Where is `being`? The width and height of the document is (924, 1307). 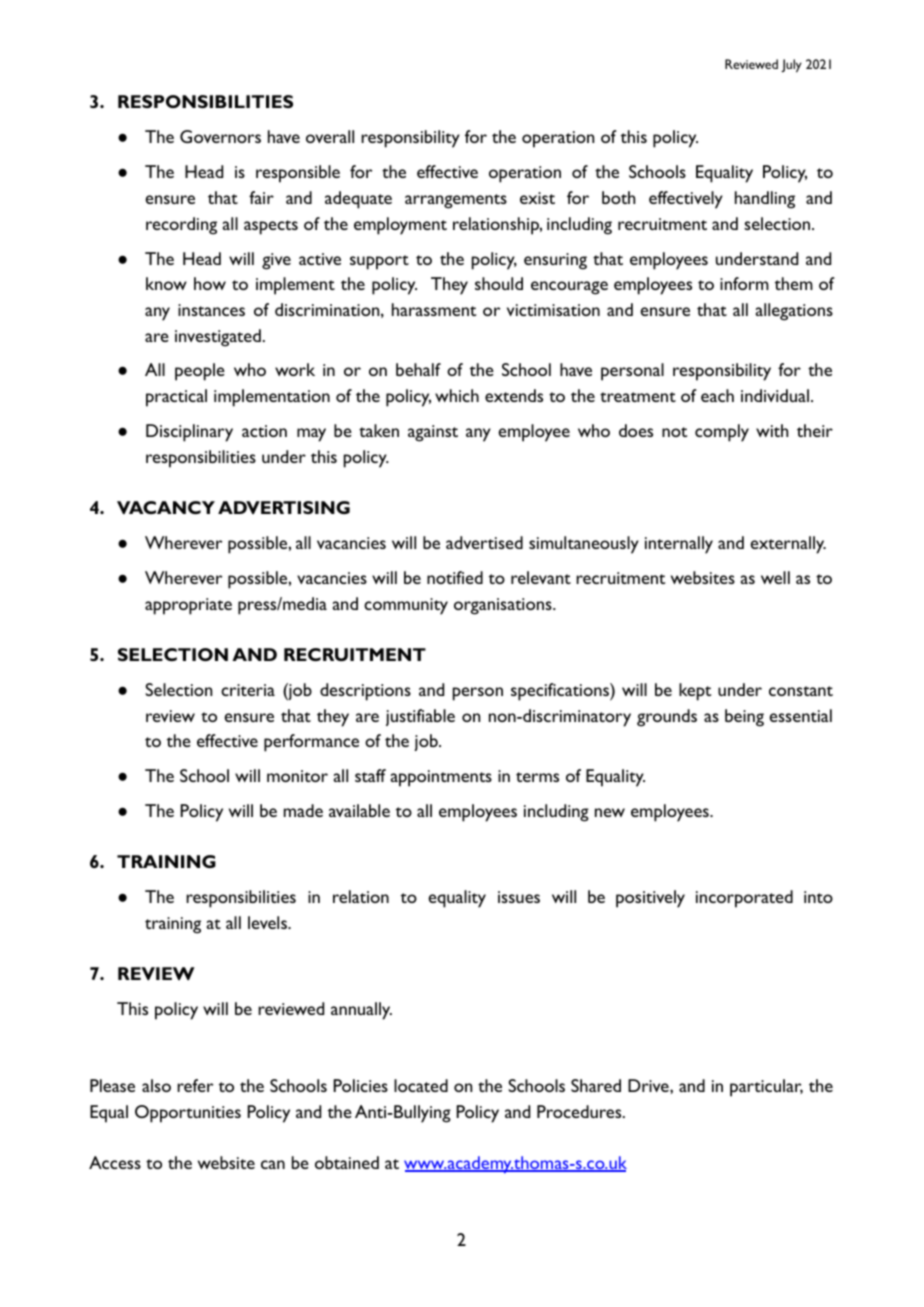
being is located at coordinates (744, 718).
